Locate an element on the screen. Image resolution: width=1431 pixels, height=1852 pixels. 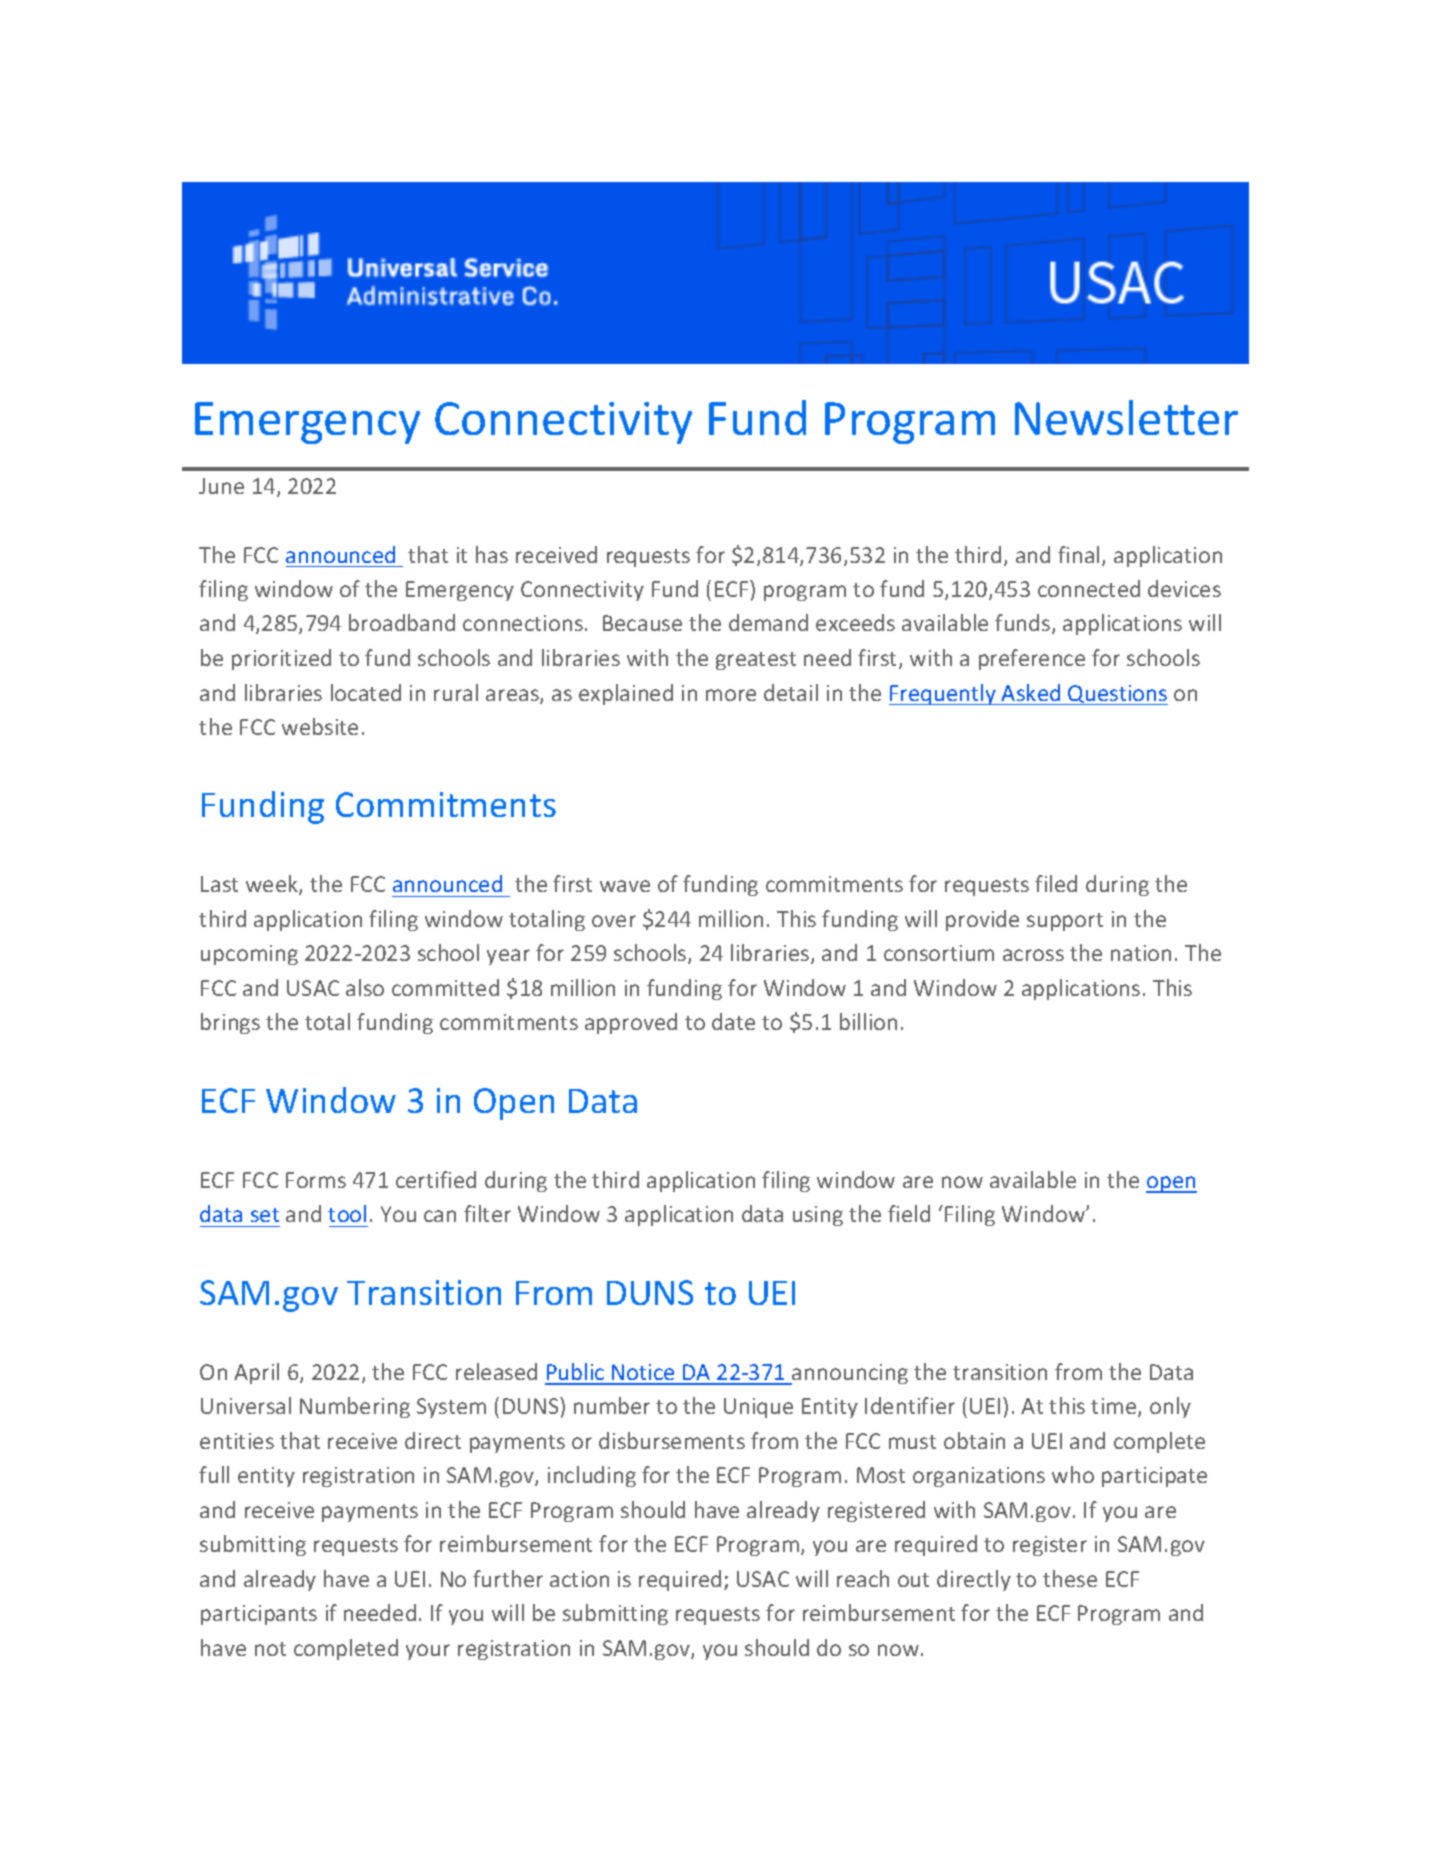
June is located at coordinates (221, 486).
